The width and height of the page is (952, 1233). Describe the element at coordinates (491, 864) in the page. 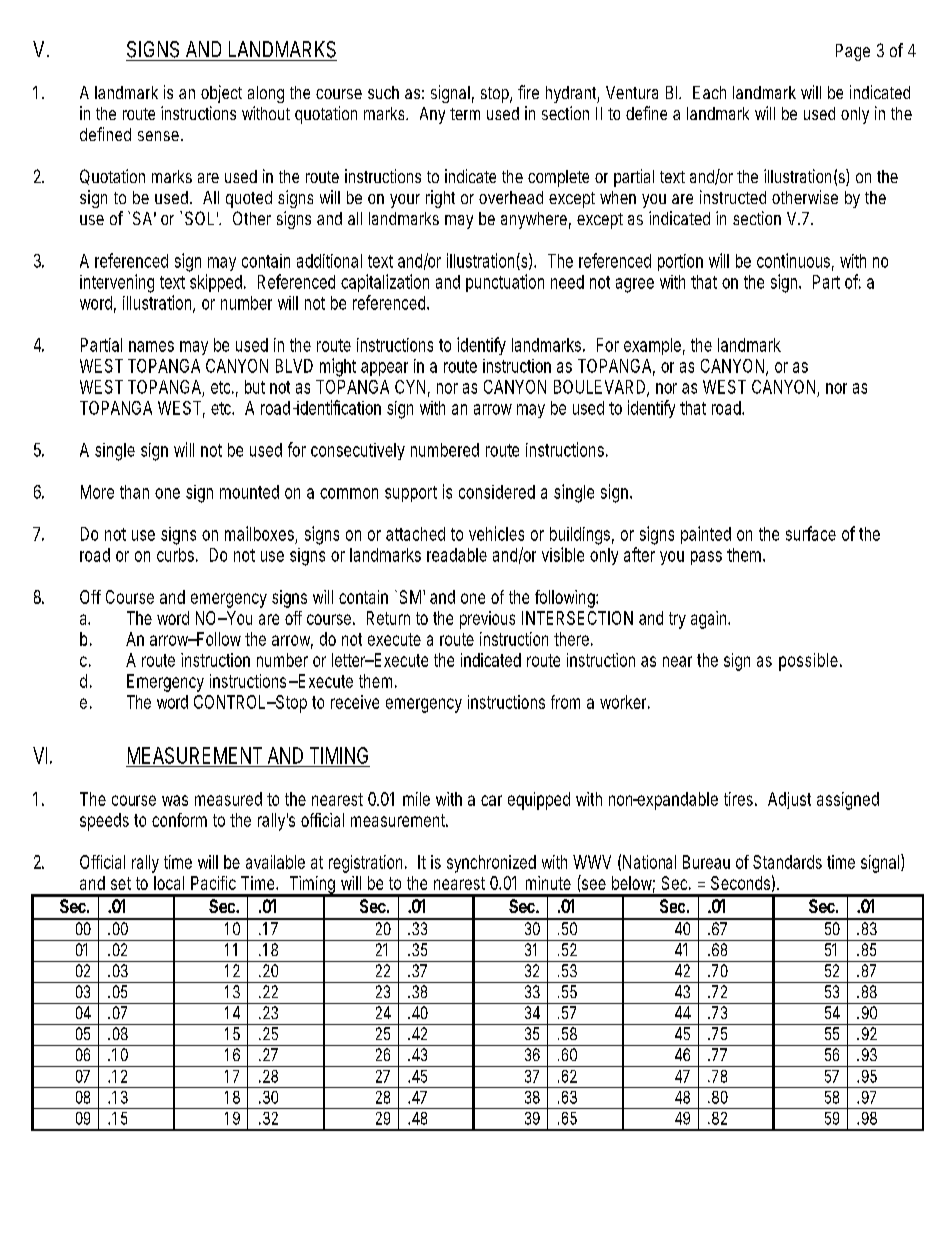

I see `synchronized` at that location.
